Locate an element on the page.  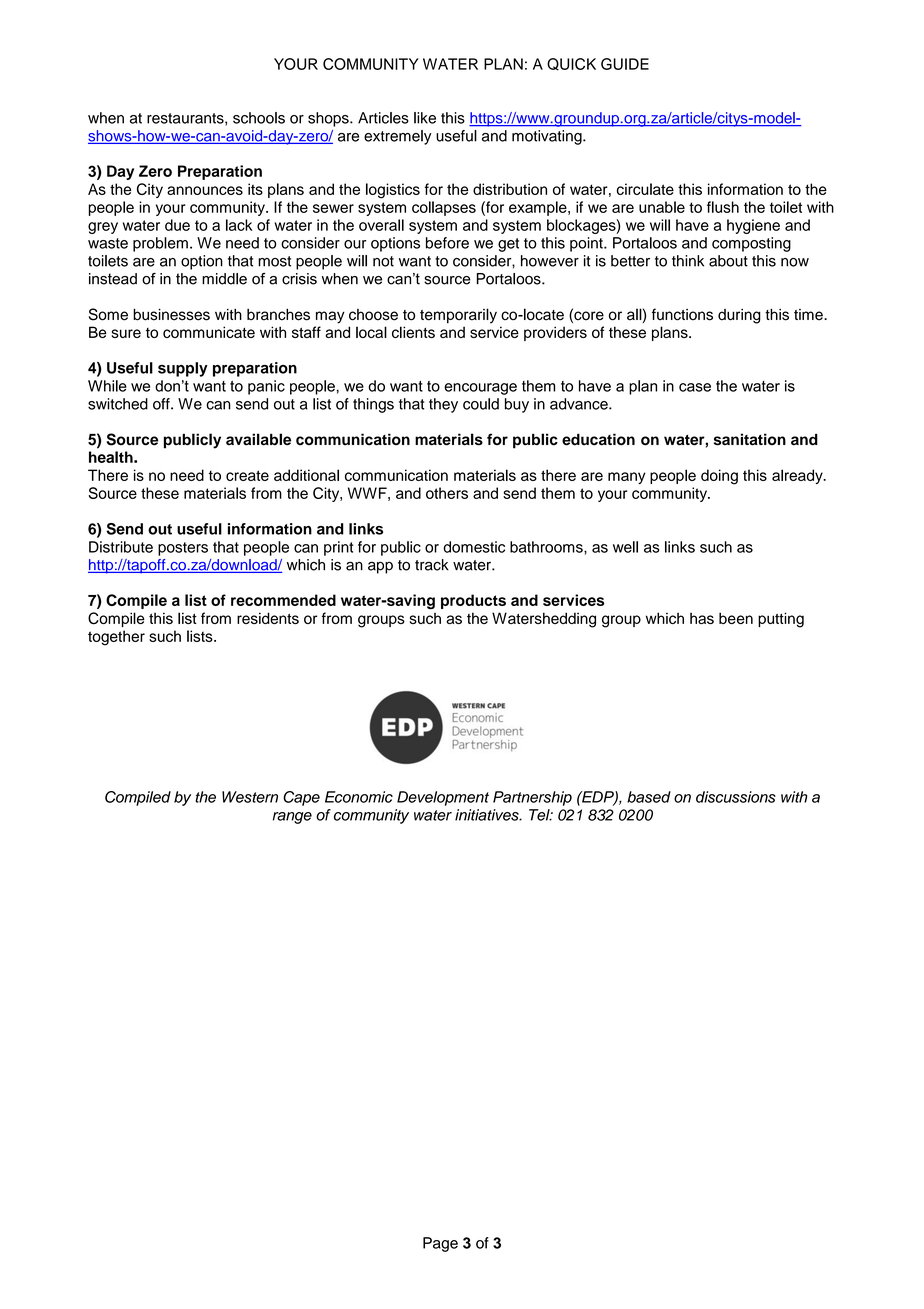
discussions is located at coordinates (736, 797).
